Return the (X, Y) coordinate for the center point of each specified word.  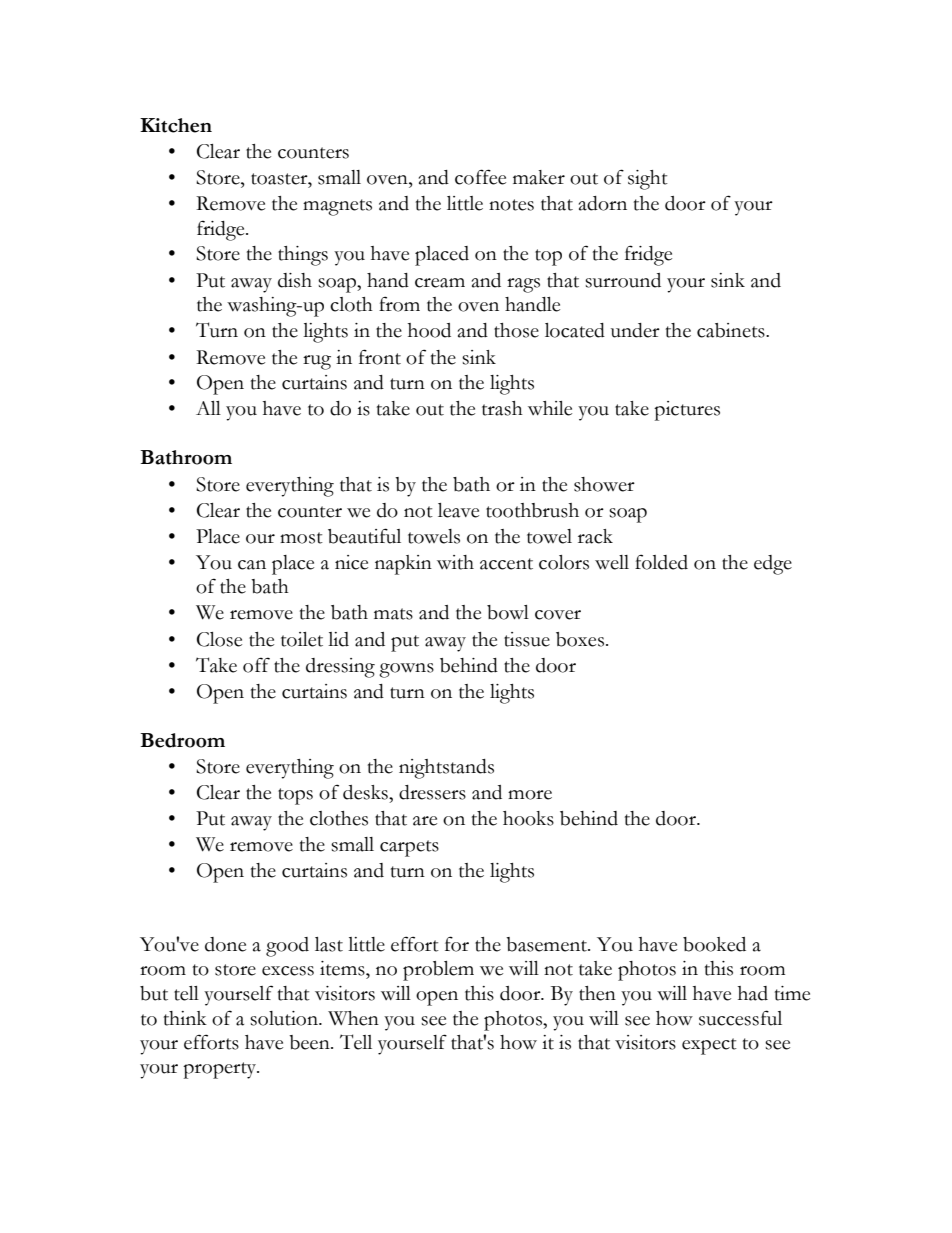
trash (502, 408)
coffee (480, 177)
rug (317, 362)
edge (773, 565)
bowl (508, 612)
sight (648, 180)
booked (714, 944)
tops (295, 796)
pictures (687, 411)
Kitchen (176, 125)
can (252, 565)
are (425, 821)
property (221, 1070)
